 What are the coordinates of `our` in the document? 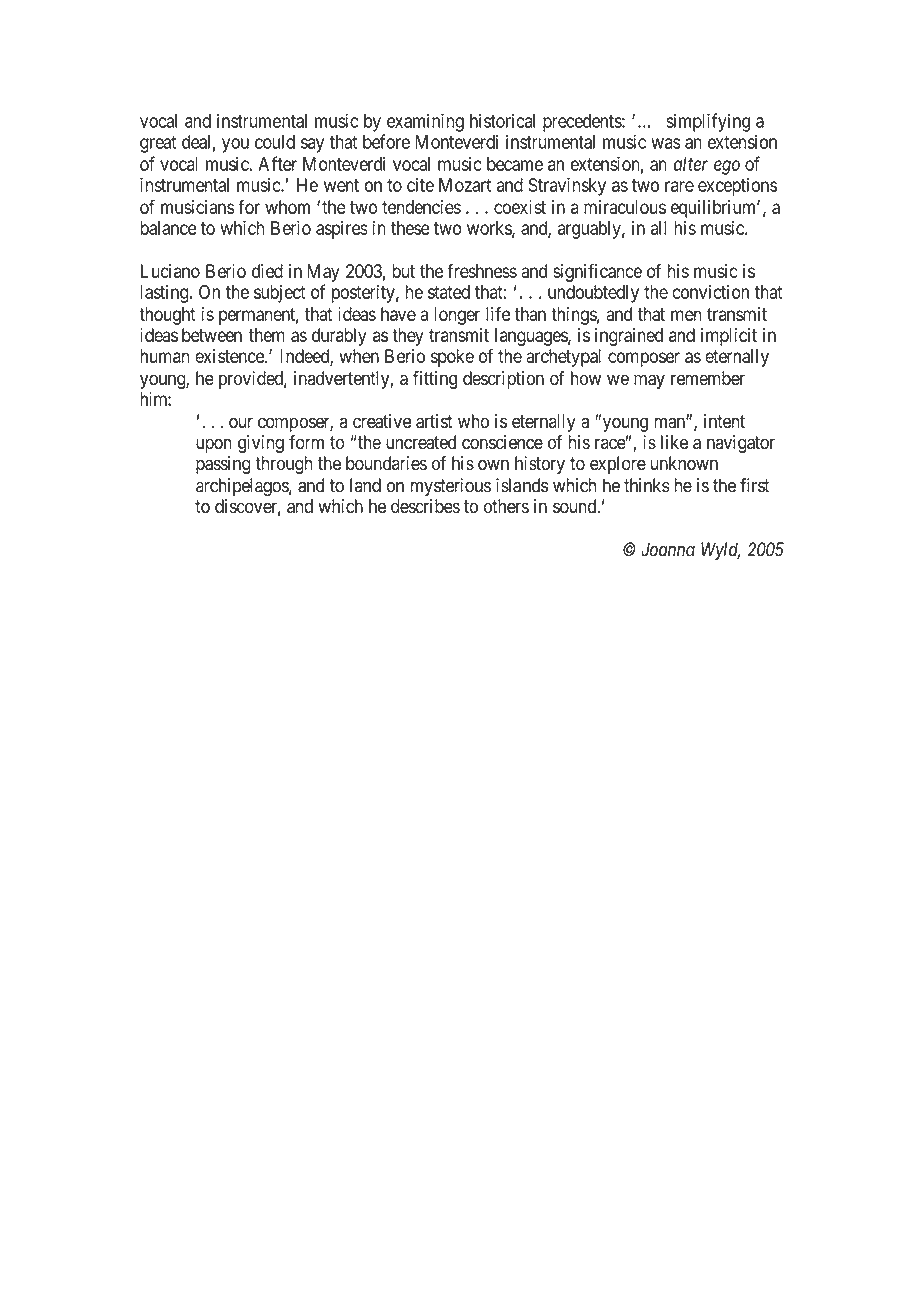 It's located at (241, 423).
